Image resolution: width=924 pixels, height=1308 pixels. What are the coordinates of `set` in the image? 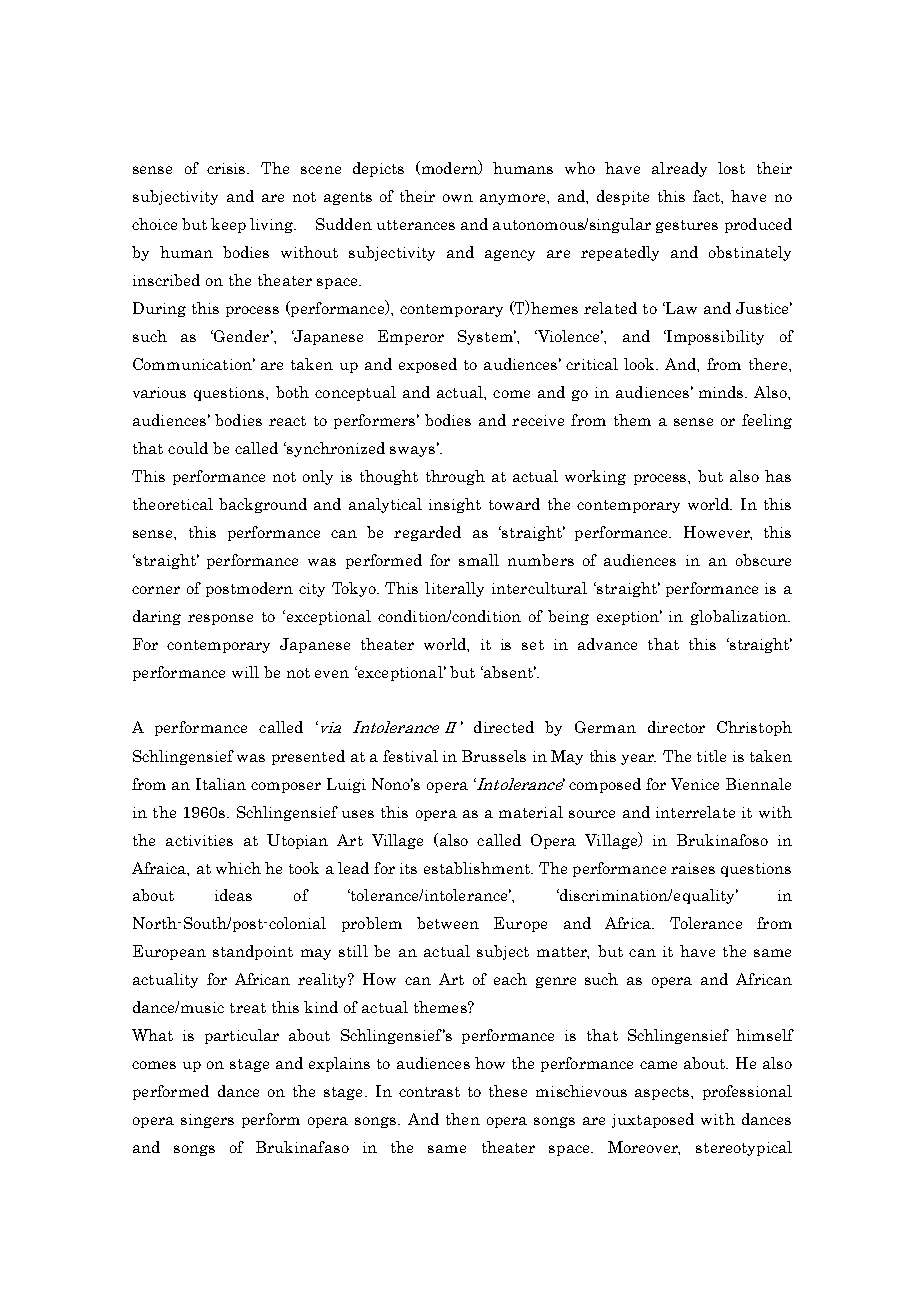 It's located at (533, 645).
